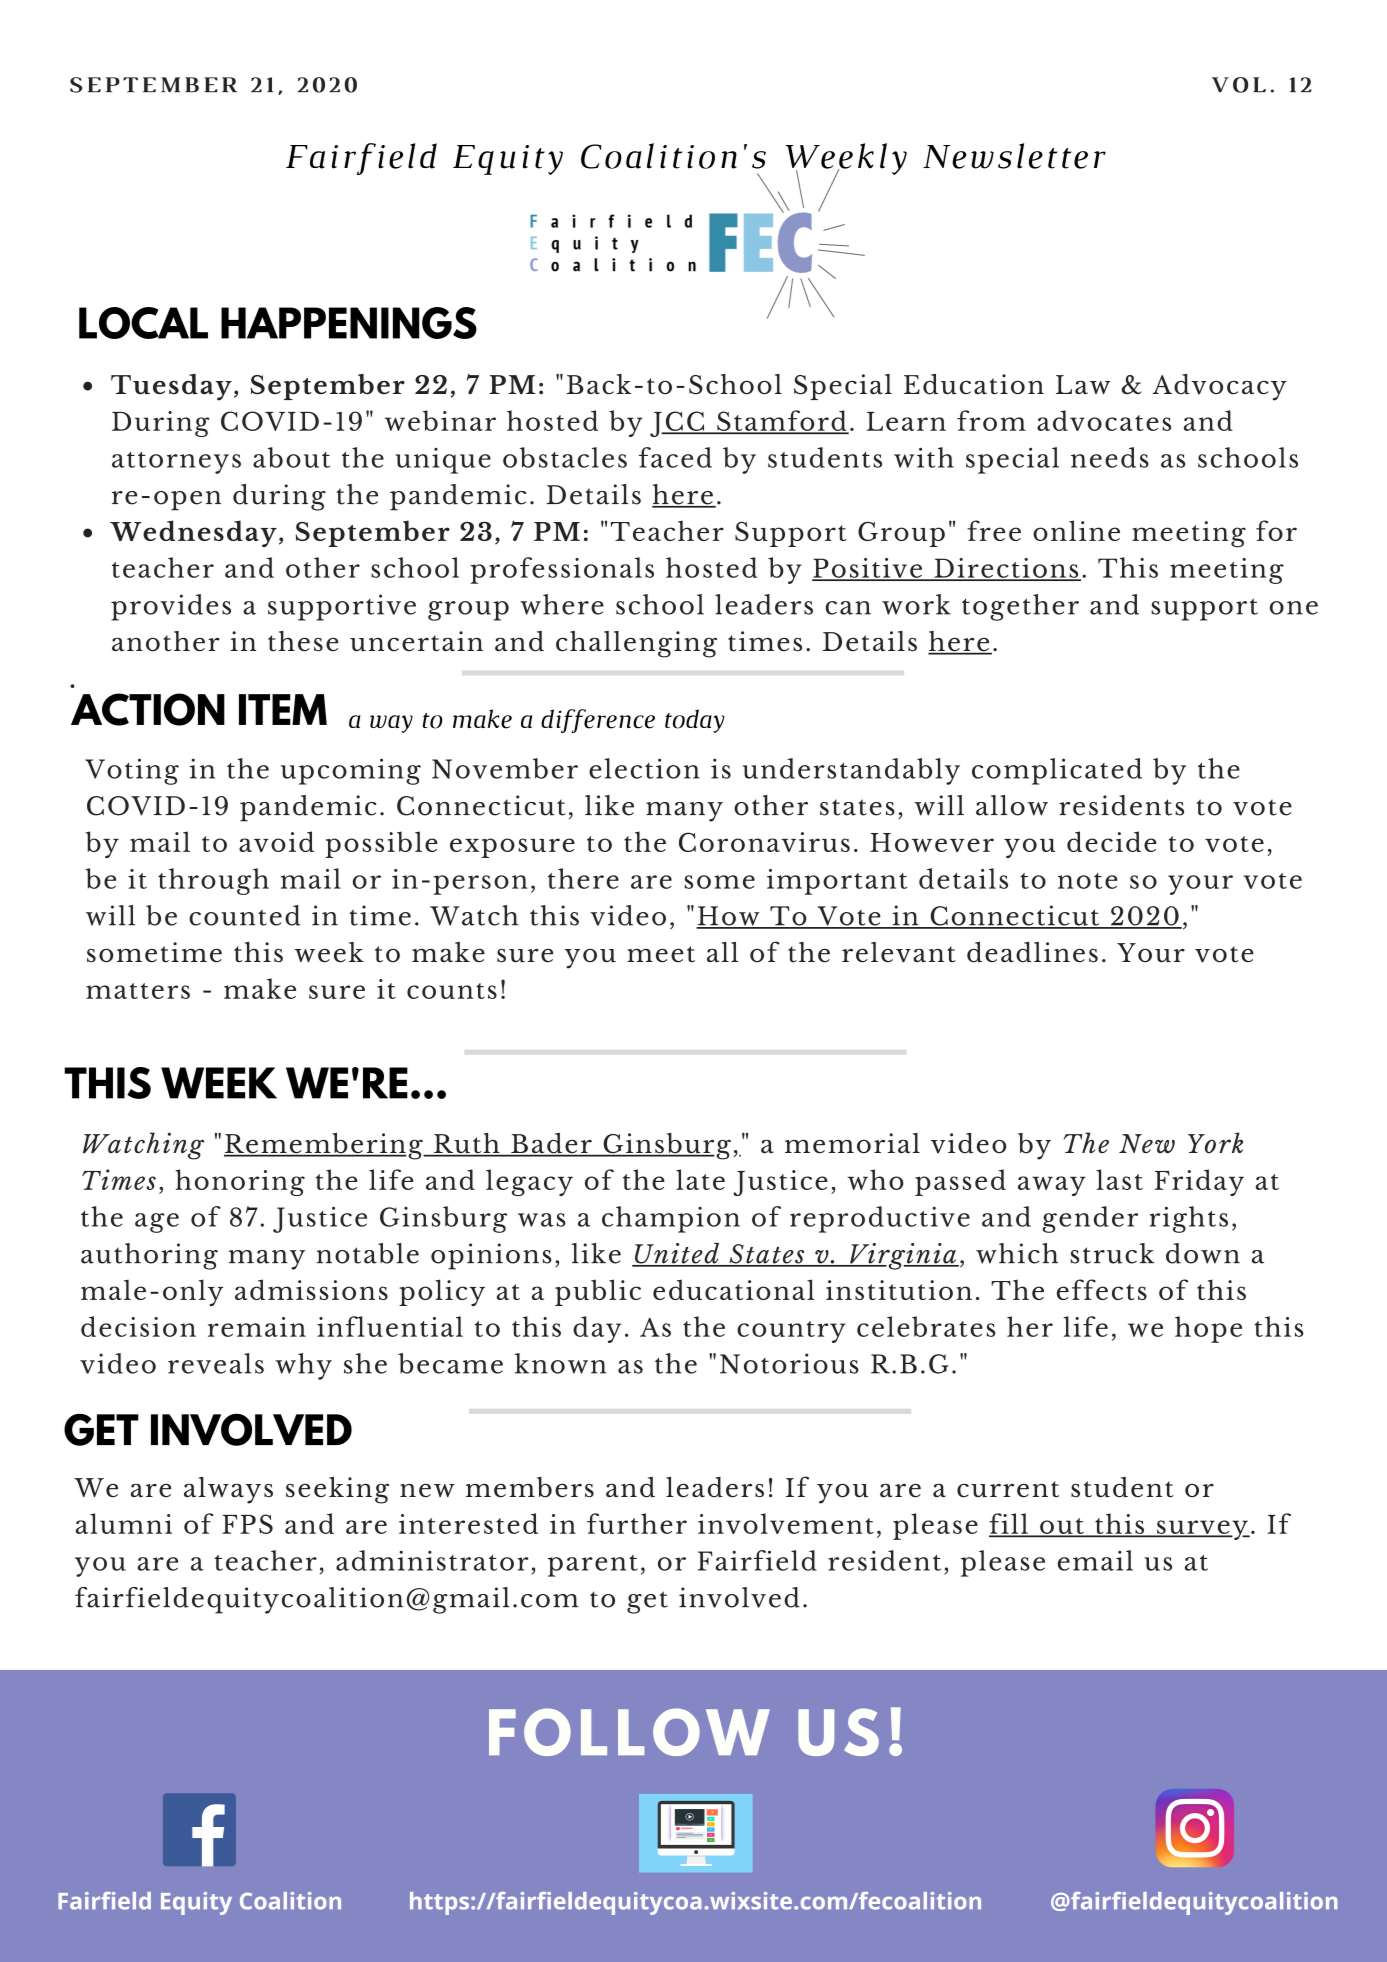 The width and height of the page is (1387, 1962). I want to click on FPS, so click(247, 1524).
